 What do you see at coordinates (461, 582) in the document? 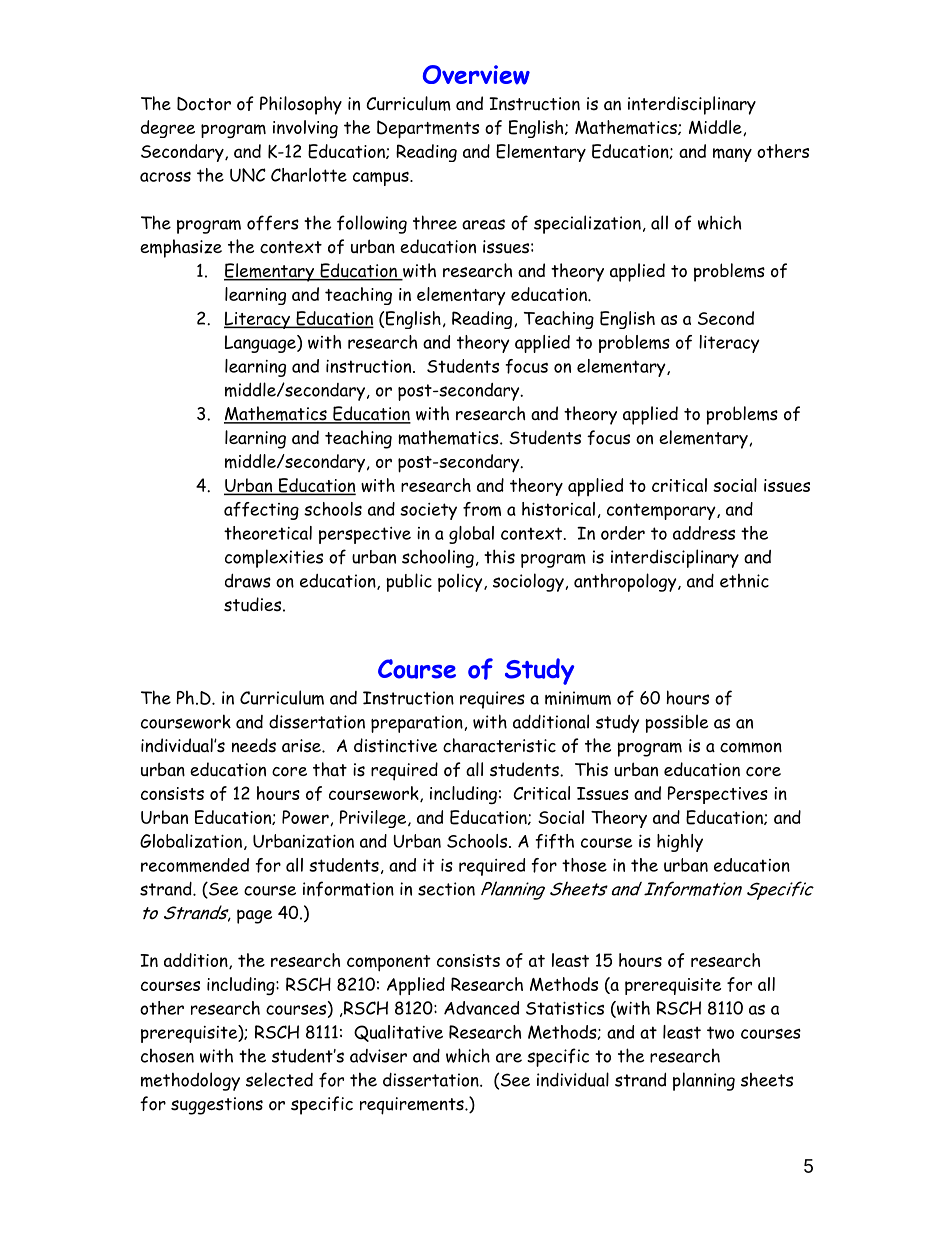
I see `policy` at bounding box center [461, 582].
